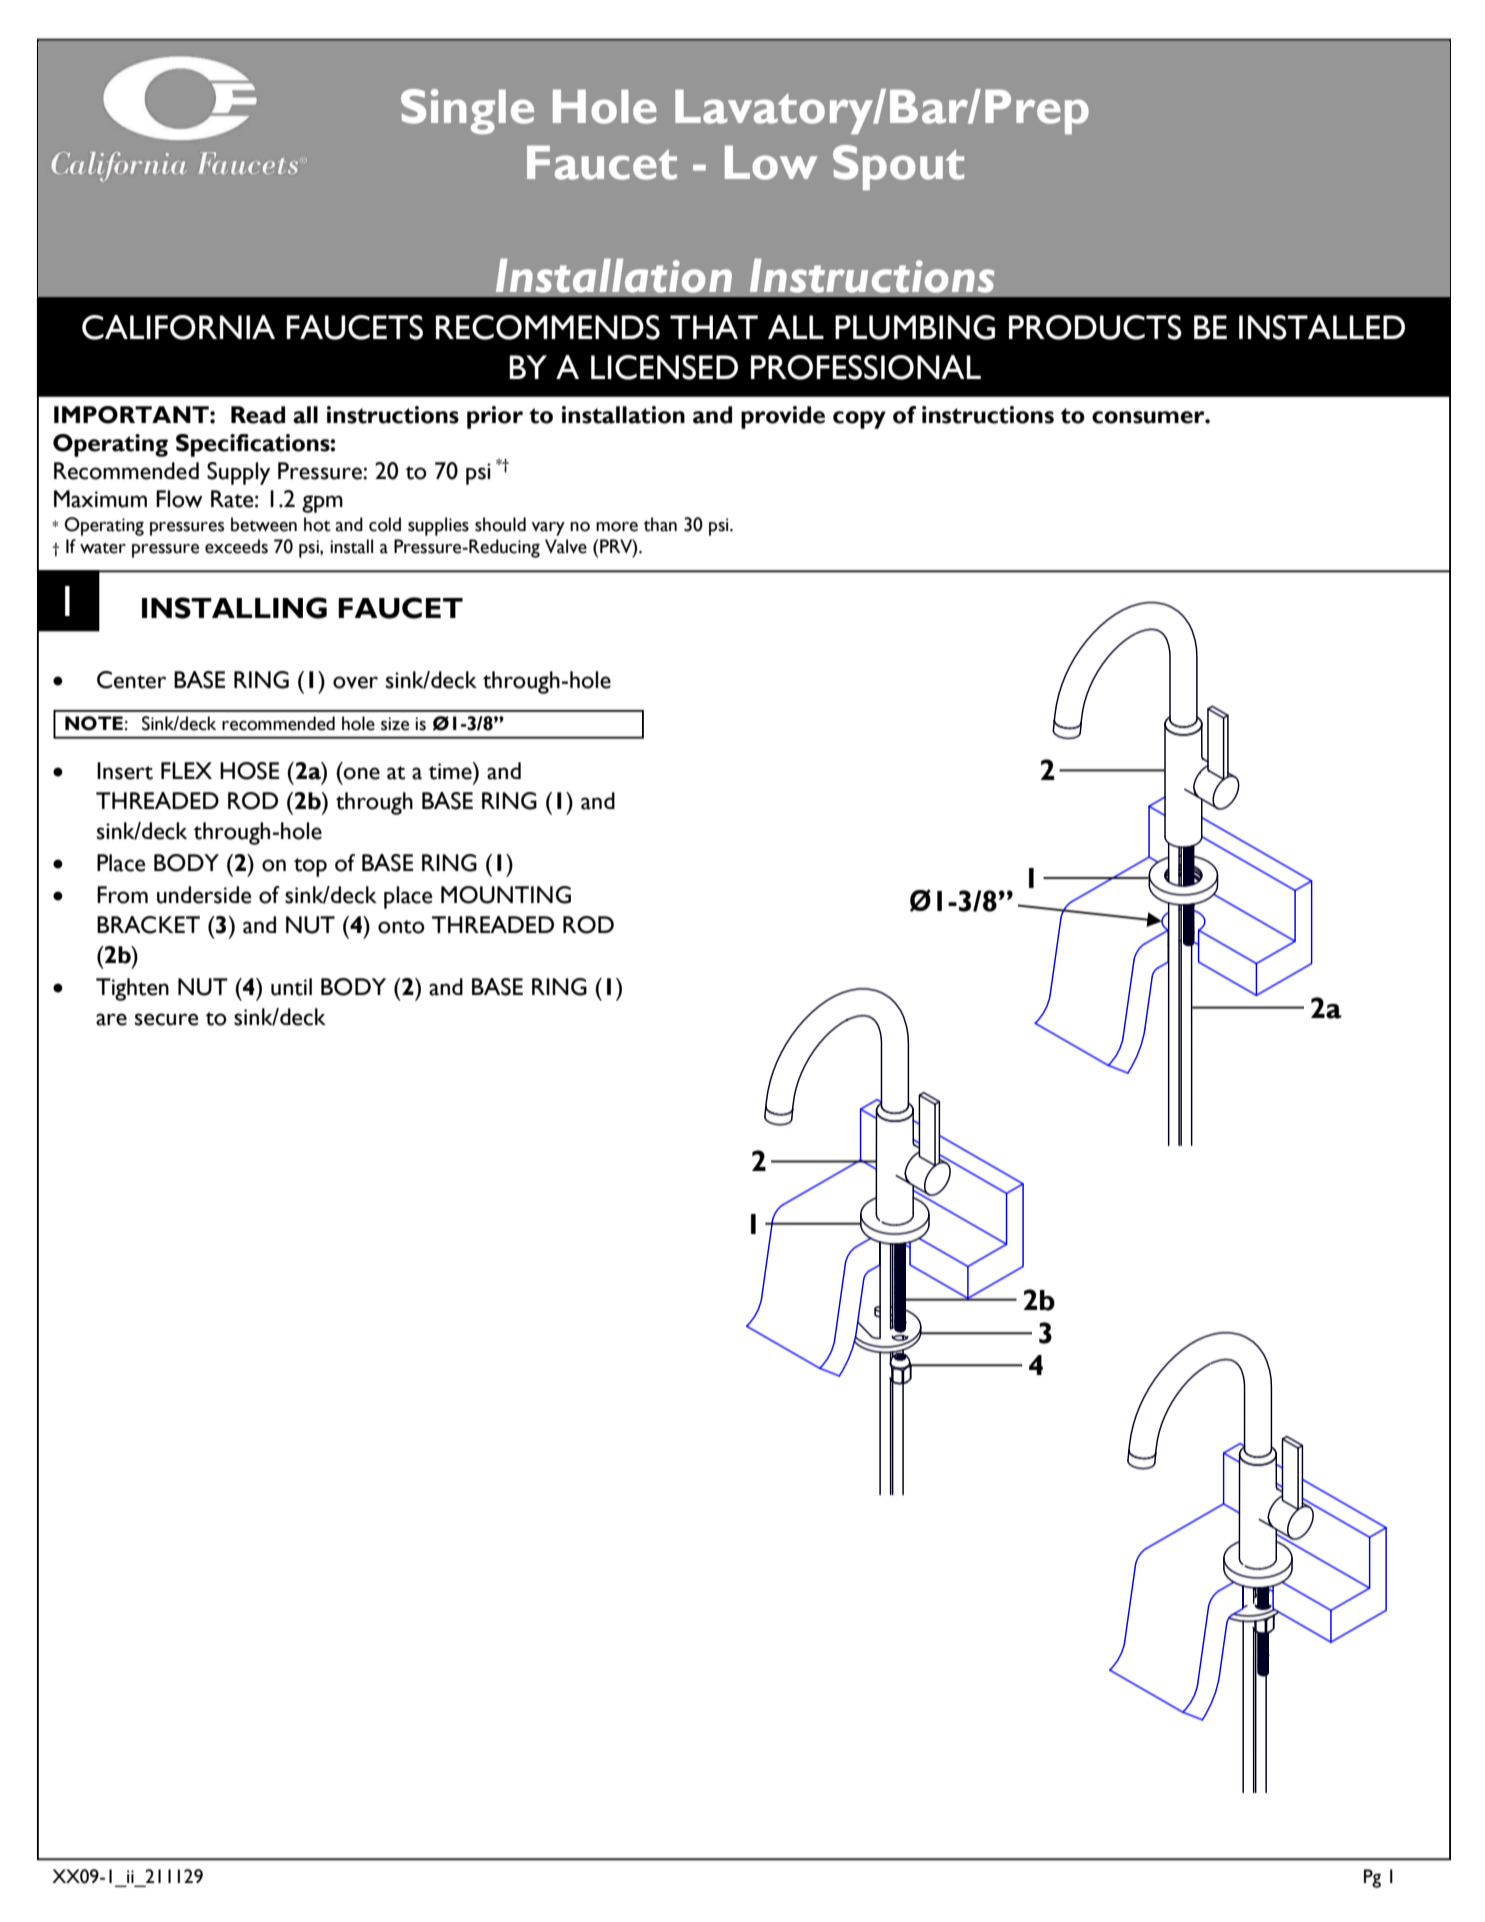 The image size is (1485, 1922). I want to click on Center, so click(131, 680).
